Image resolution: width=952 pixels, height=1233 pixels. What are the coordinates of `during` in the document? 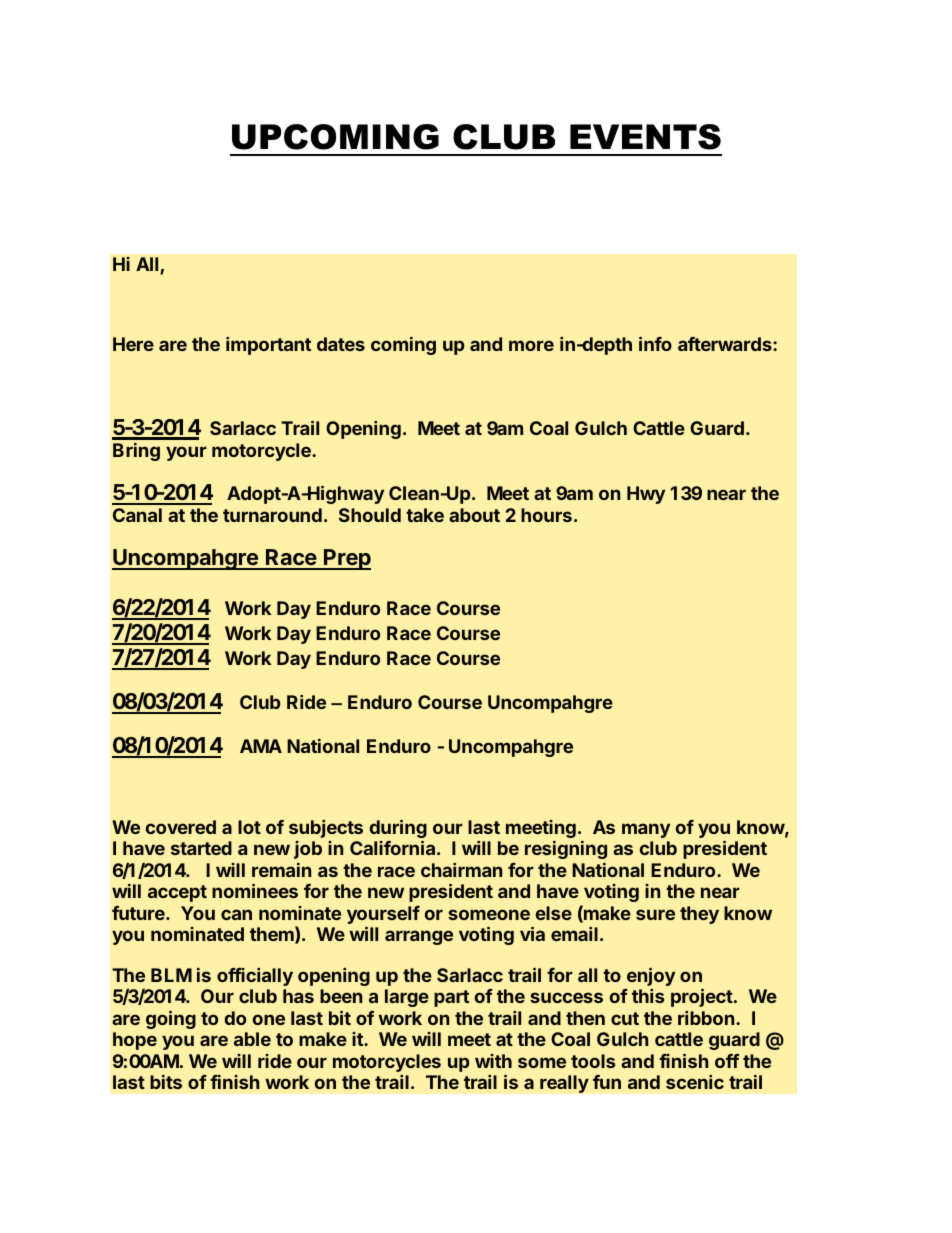 It's located at (398, 830).
